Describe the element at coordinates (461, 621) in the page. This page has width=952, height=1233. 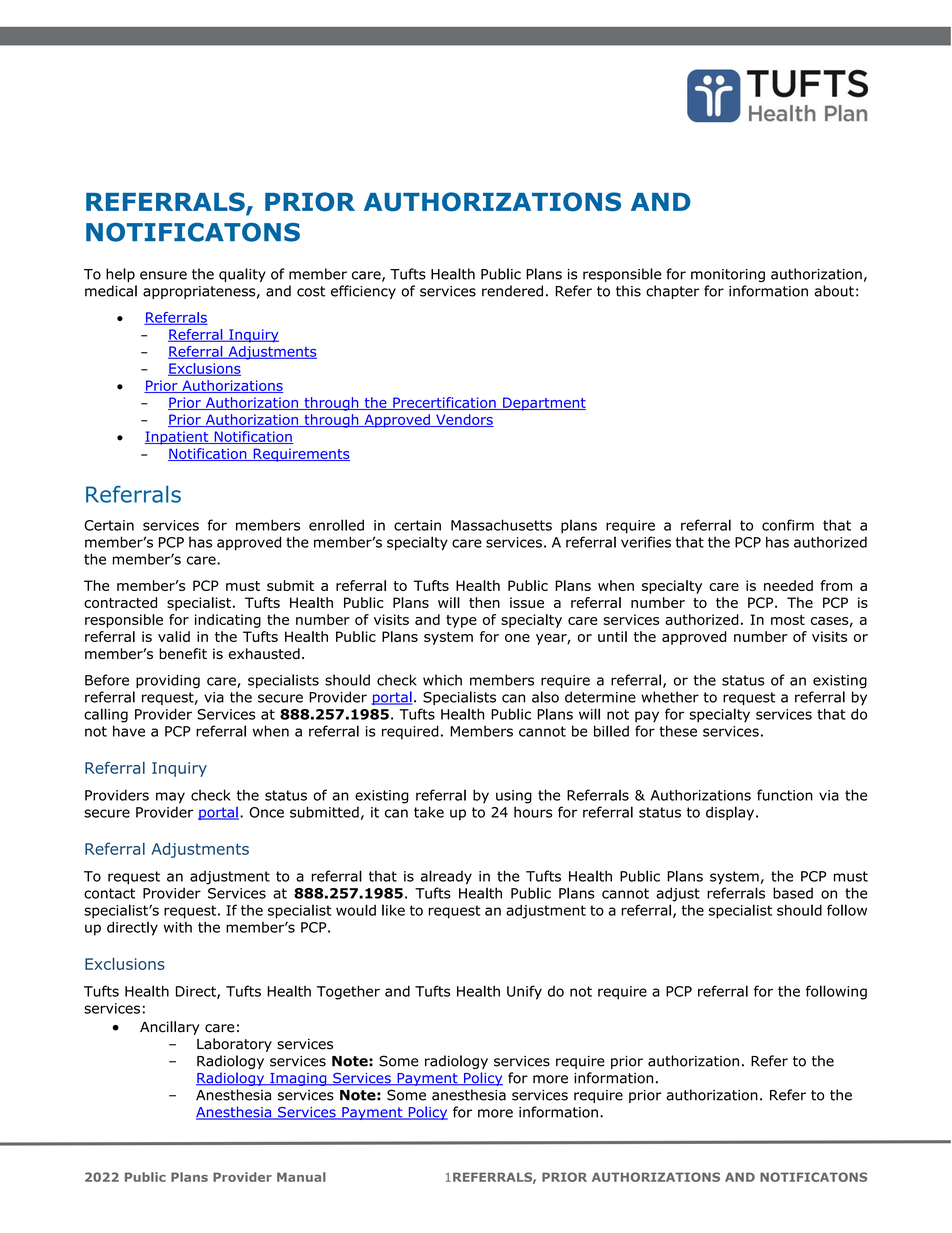
I see `type` at that location.
